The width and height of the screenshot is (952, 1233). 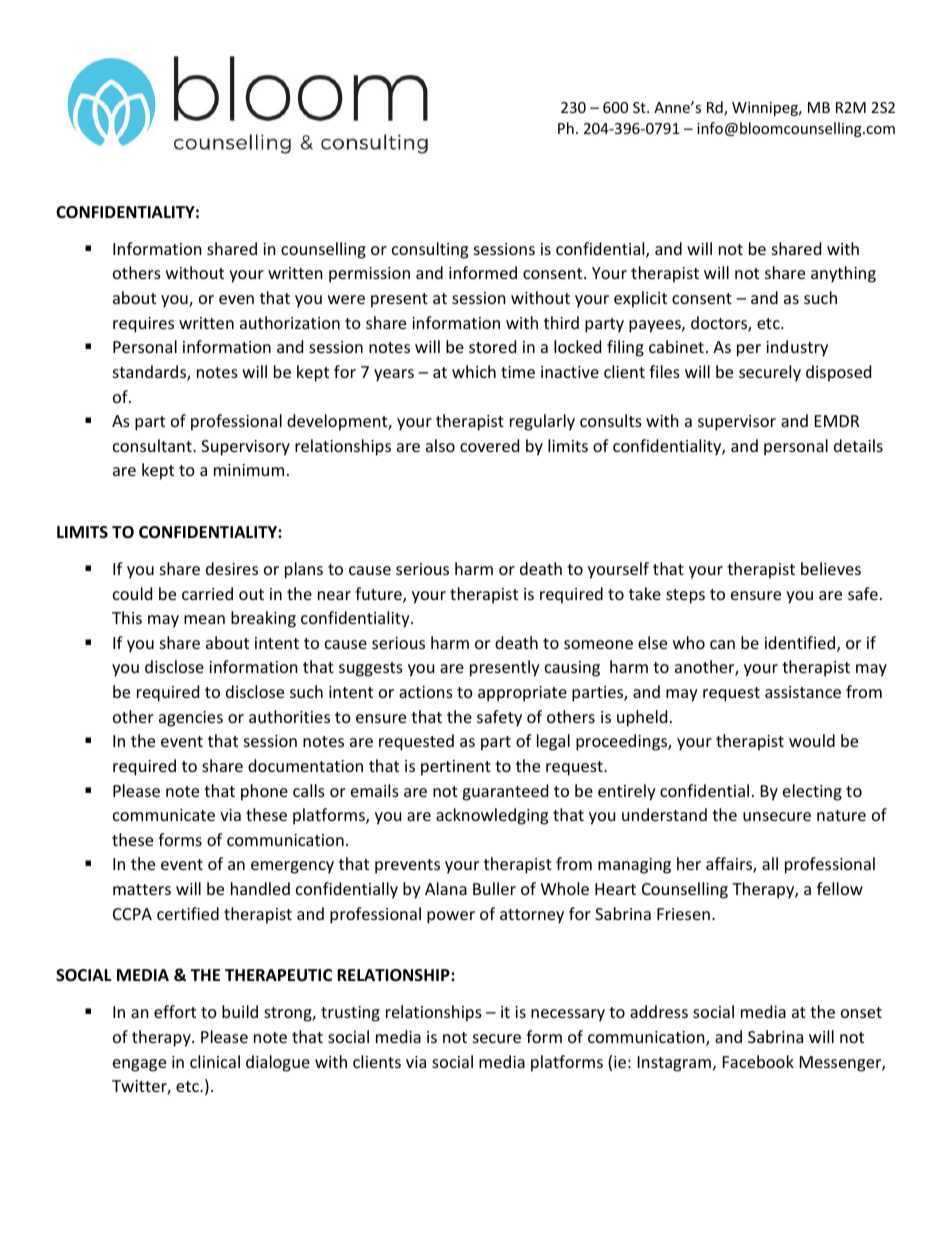 What do you see at coordinates (430, 250) in the screenshot?
I see `consulting` at bounding box center [430, 250].
